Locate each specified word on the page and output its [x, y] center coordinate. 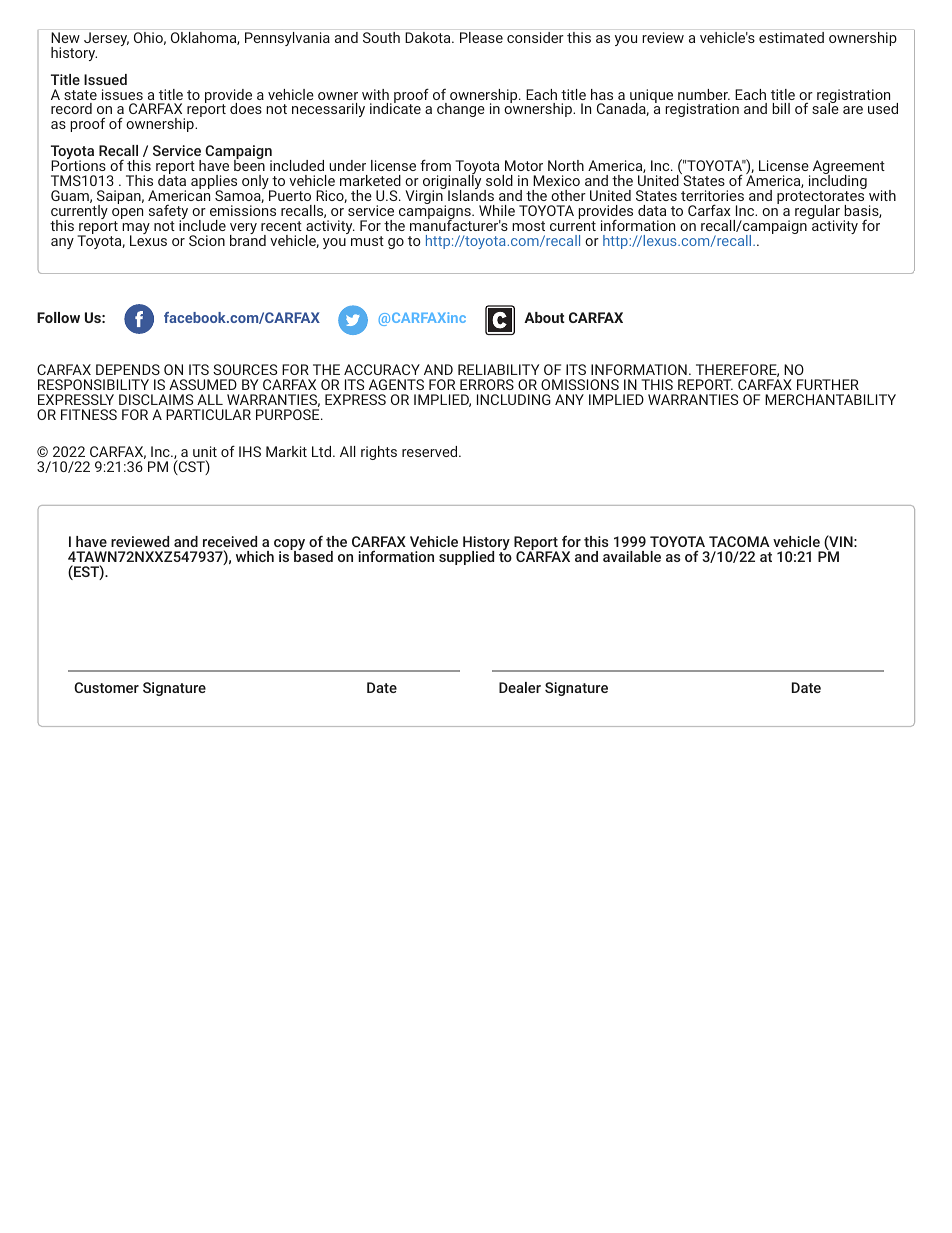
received [230, 541]
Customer [106, 687]
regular [817, 213]
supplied [466, 558]
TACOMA [739, 541]
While [497, 210]
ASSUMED [203, 384]
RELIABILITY [498, 369]
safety [168, 213]
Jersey [106, 39]
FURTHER [828, 384]
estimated [791, 37]
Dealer [520, 687]
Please [481, 37]
